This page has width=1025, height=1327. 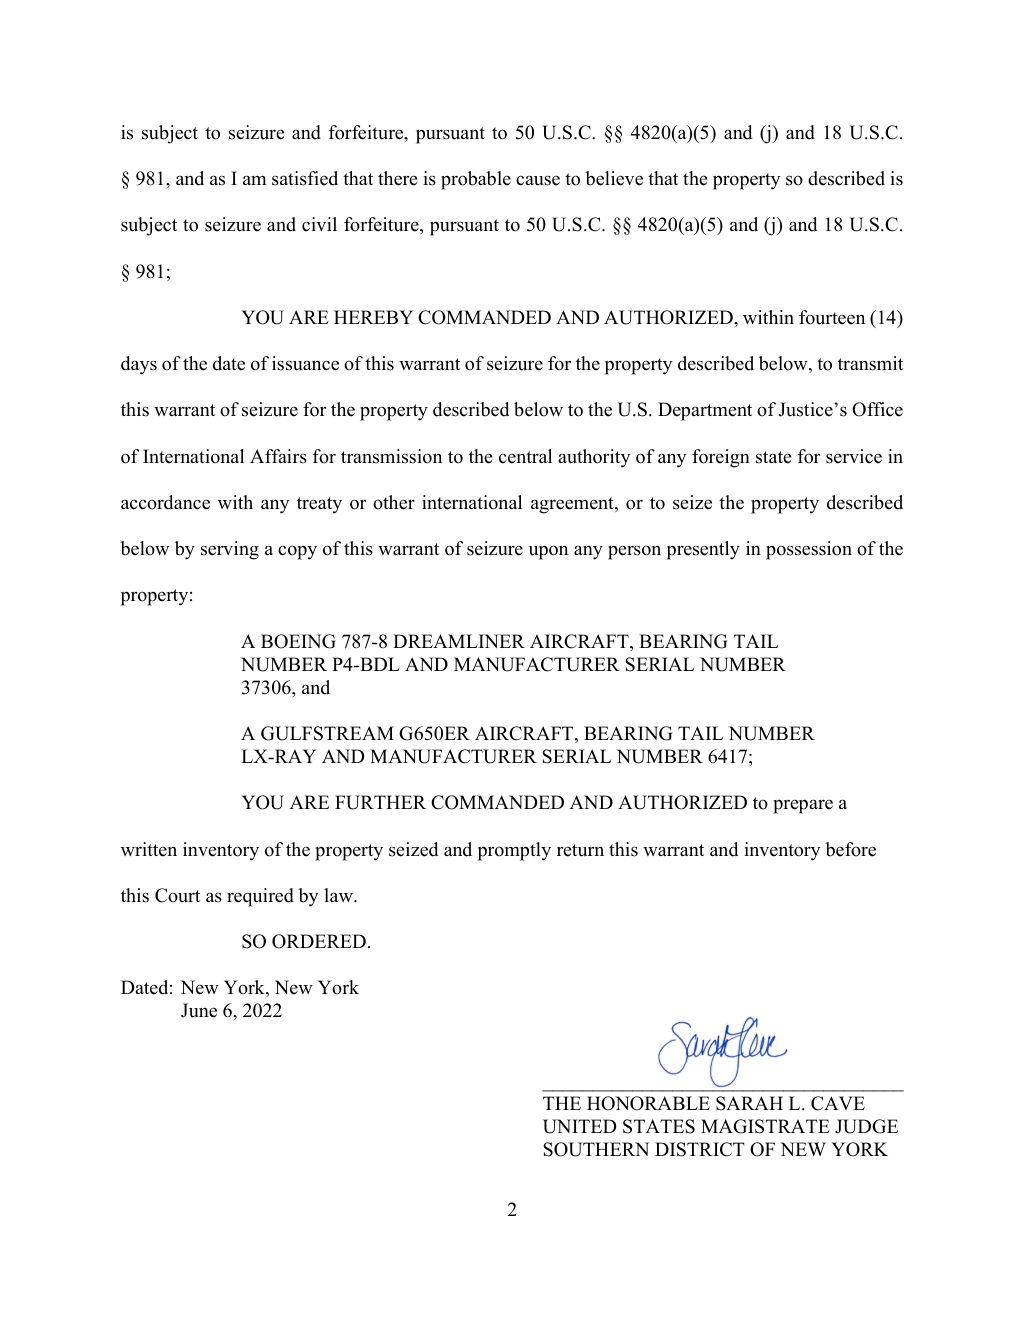 What do you see at coordinates (230, 550) in the page?
I see `serving` at bounding box center [230, 550].
